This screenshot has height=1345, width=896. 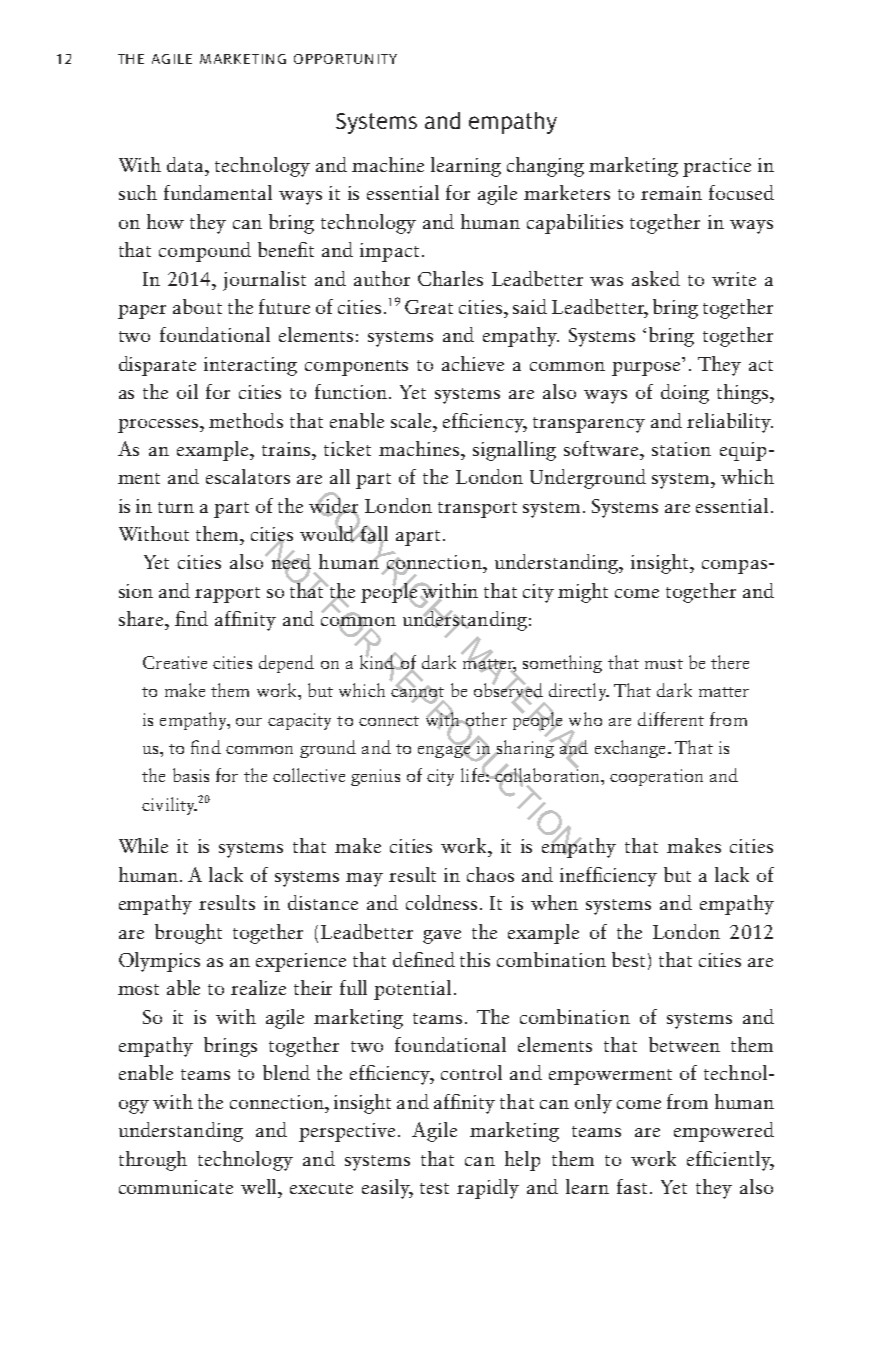 What do you see at coordinates (345, 59) in the screenshot?
I see `OPPORTUNITY` at bounding box center [345, 59].
